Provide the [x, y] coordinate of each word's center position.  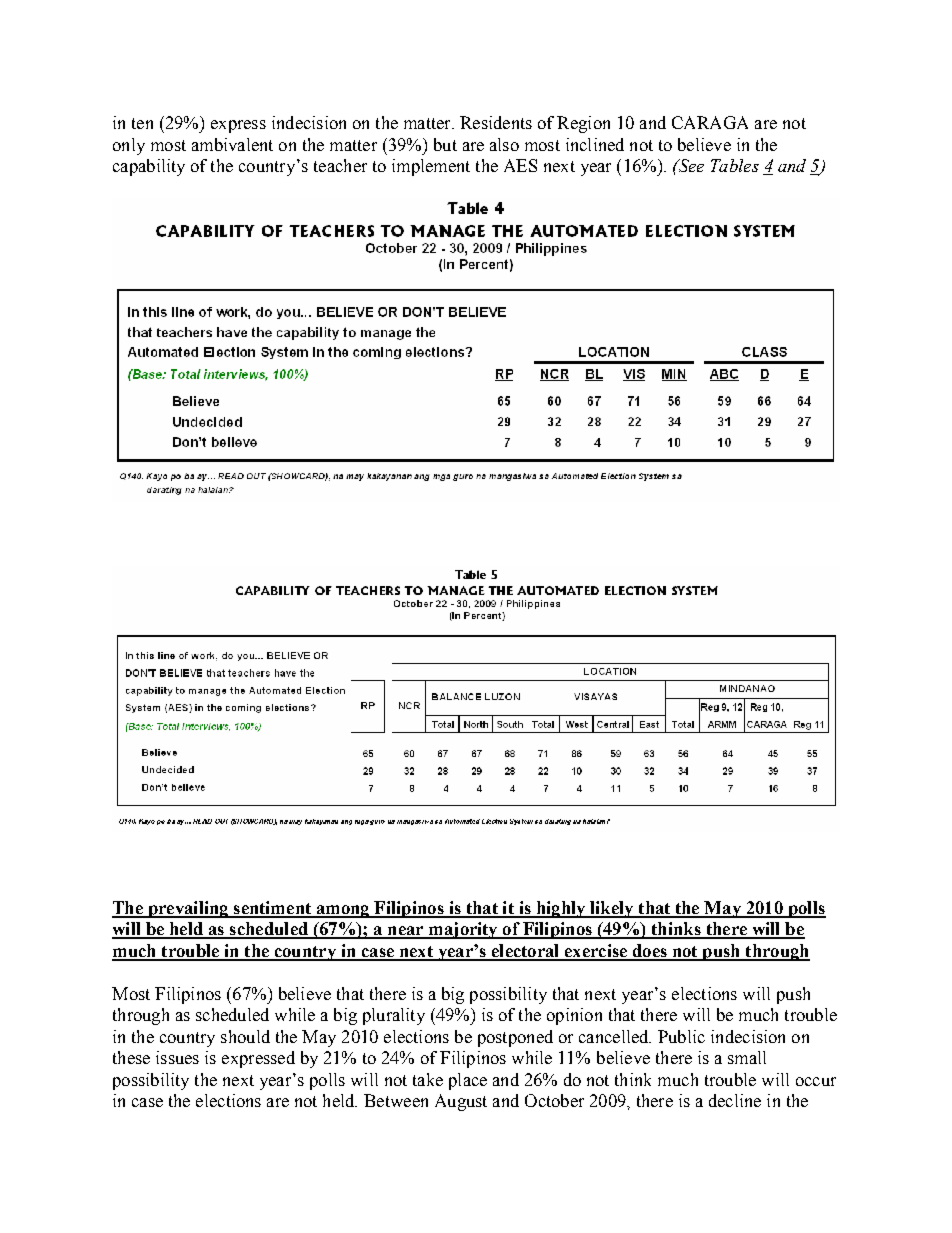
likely [612, 909]
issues [177, 1057]
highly [561, 909]
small [747, 1057]
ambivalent [232, 144]
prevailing [188, 909]
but [445, 144]
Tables [735, 165]
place [468, 1081]
